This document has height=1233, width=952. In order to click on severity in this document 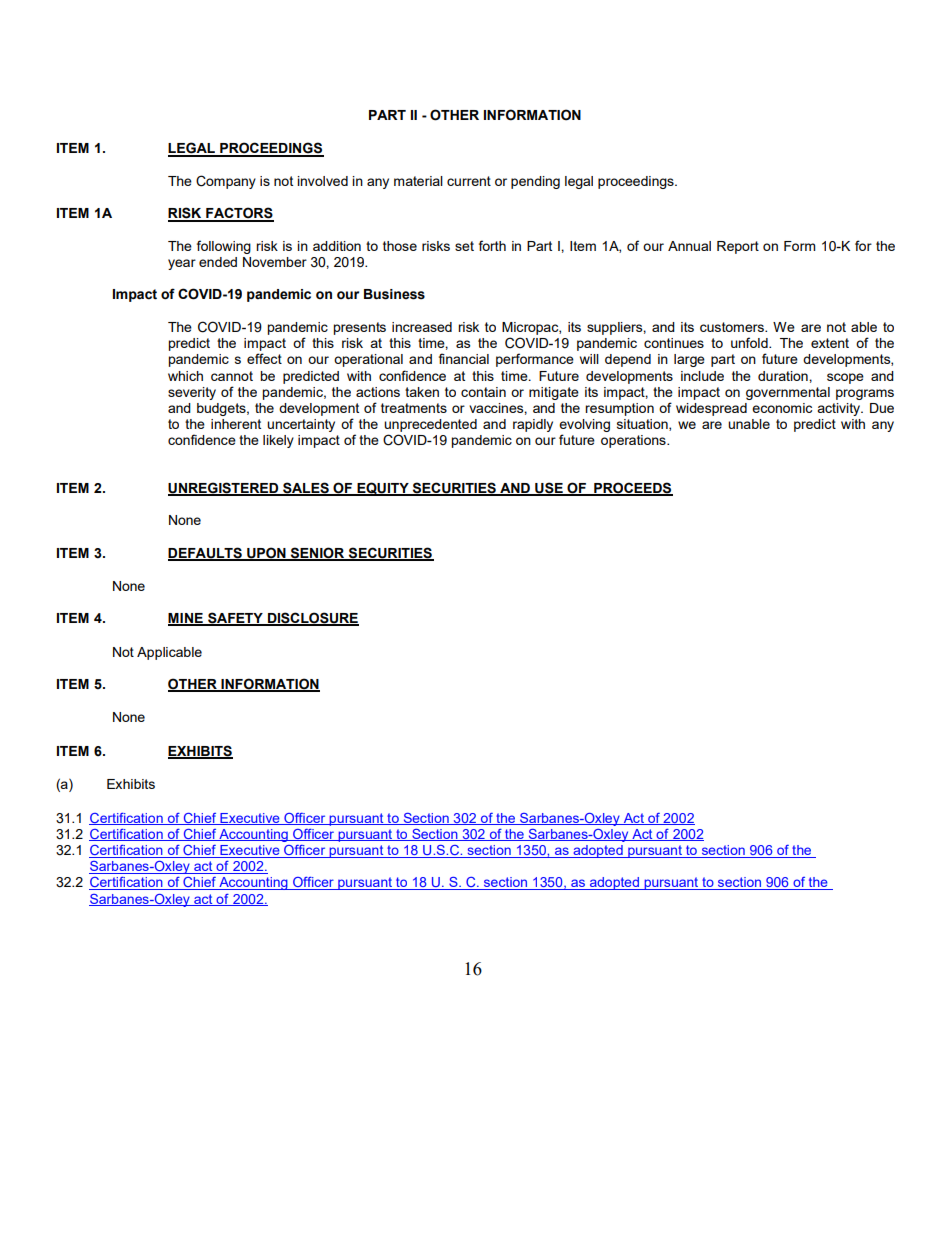, I will do `click(192, 393)`.
